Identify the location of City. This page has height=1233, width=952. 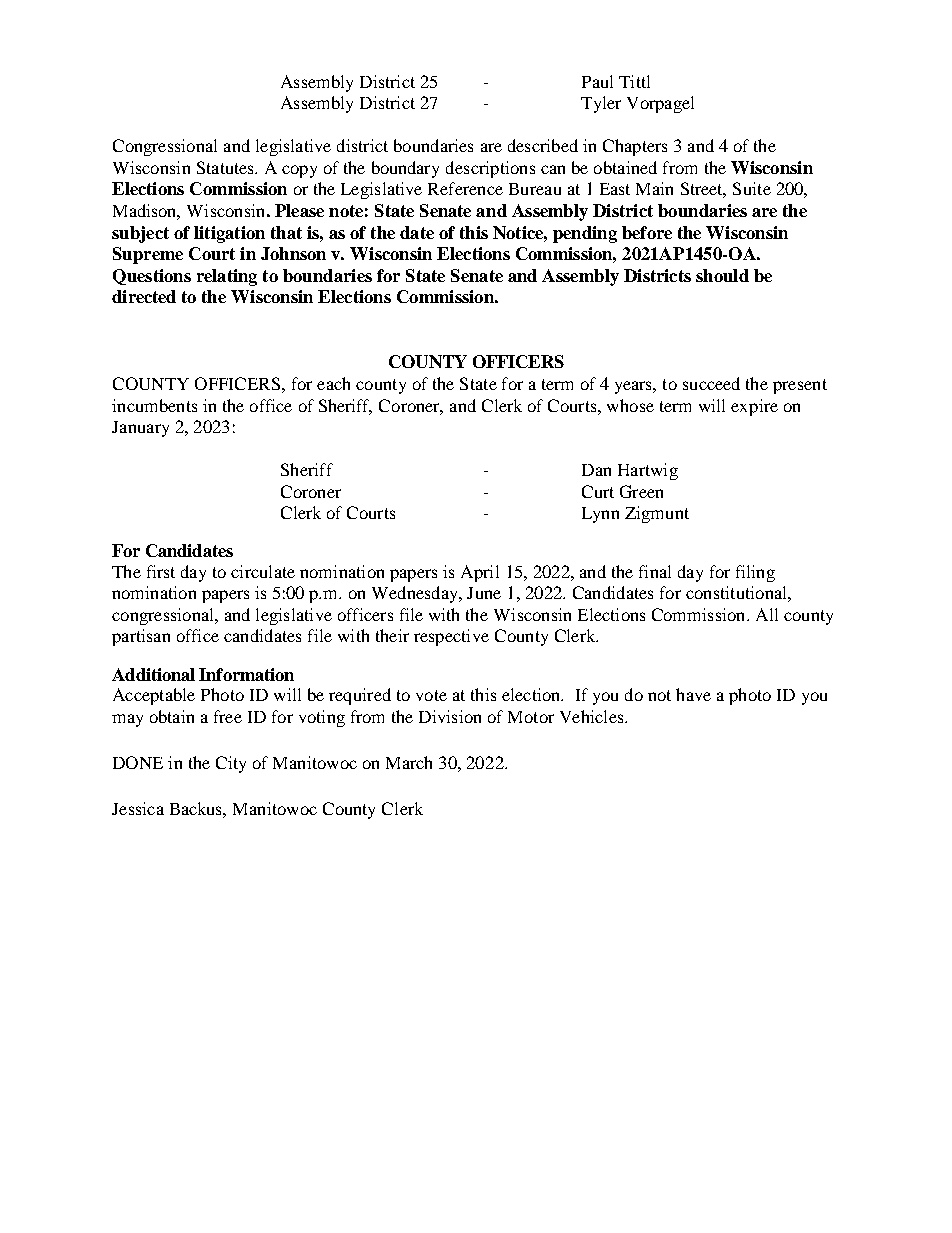
(231, 764).
